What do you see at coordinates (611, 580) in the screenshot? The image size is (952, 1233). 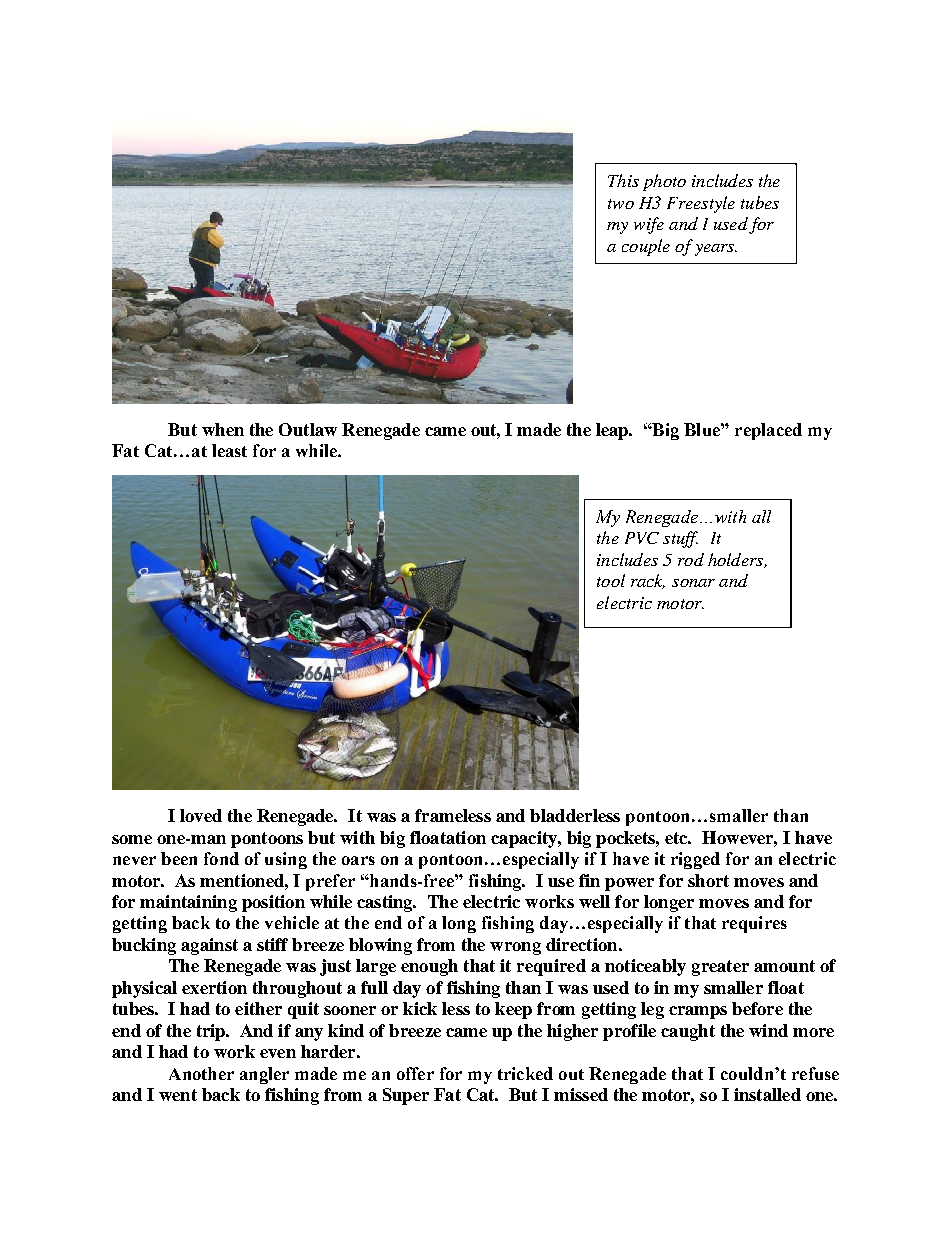 I see `tool` at bounding box center [611, 580].
